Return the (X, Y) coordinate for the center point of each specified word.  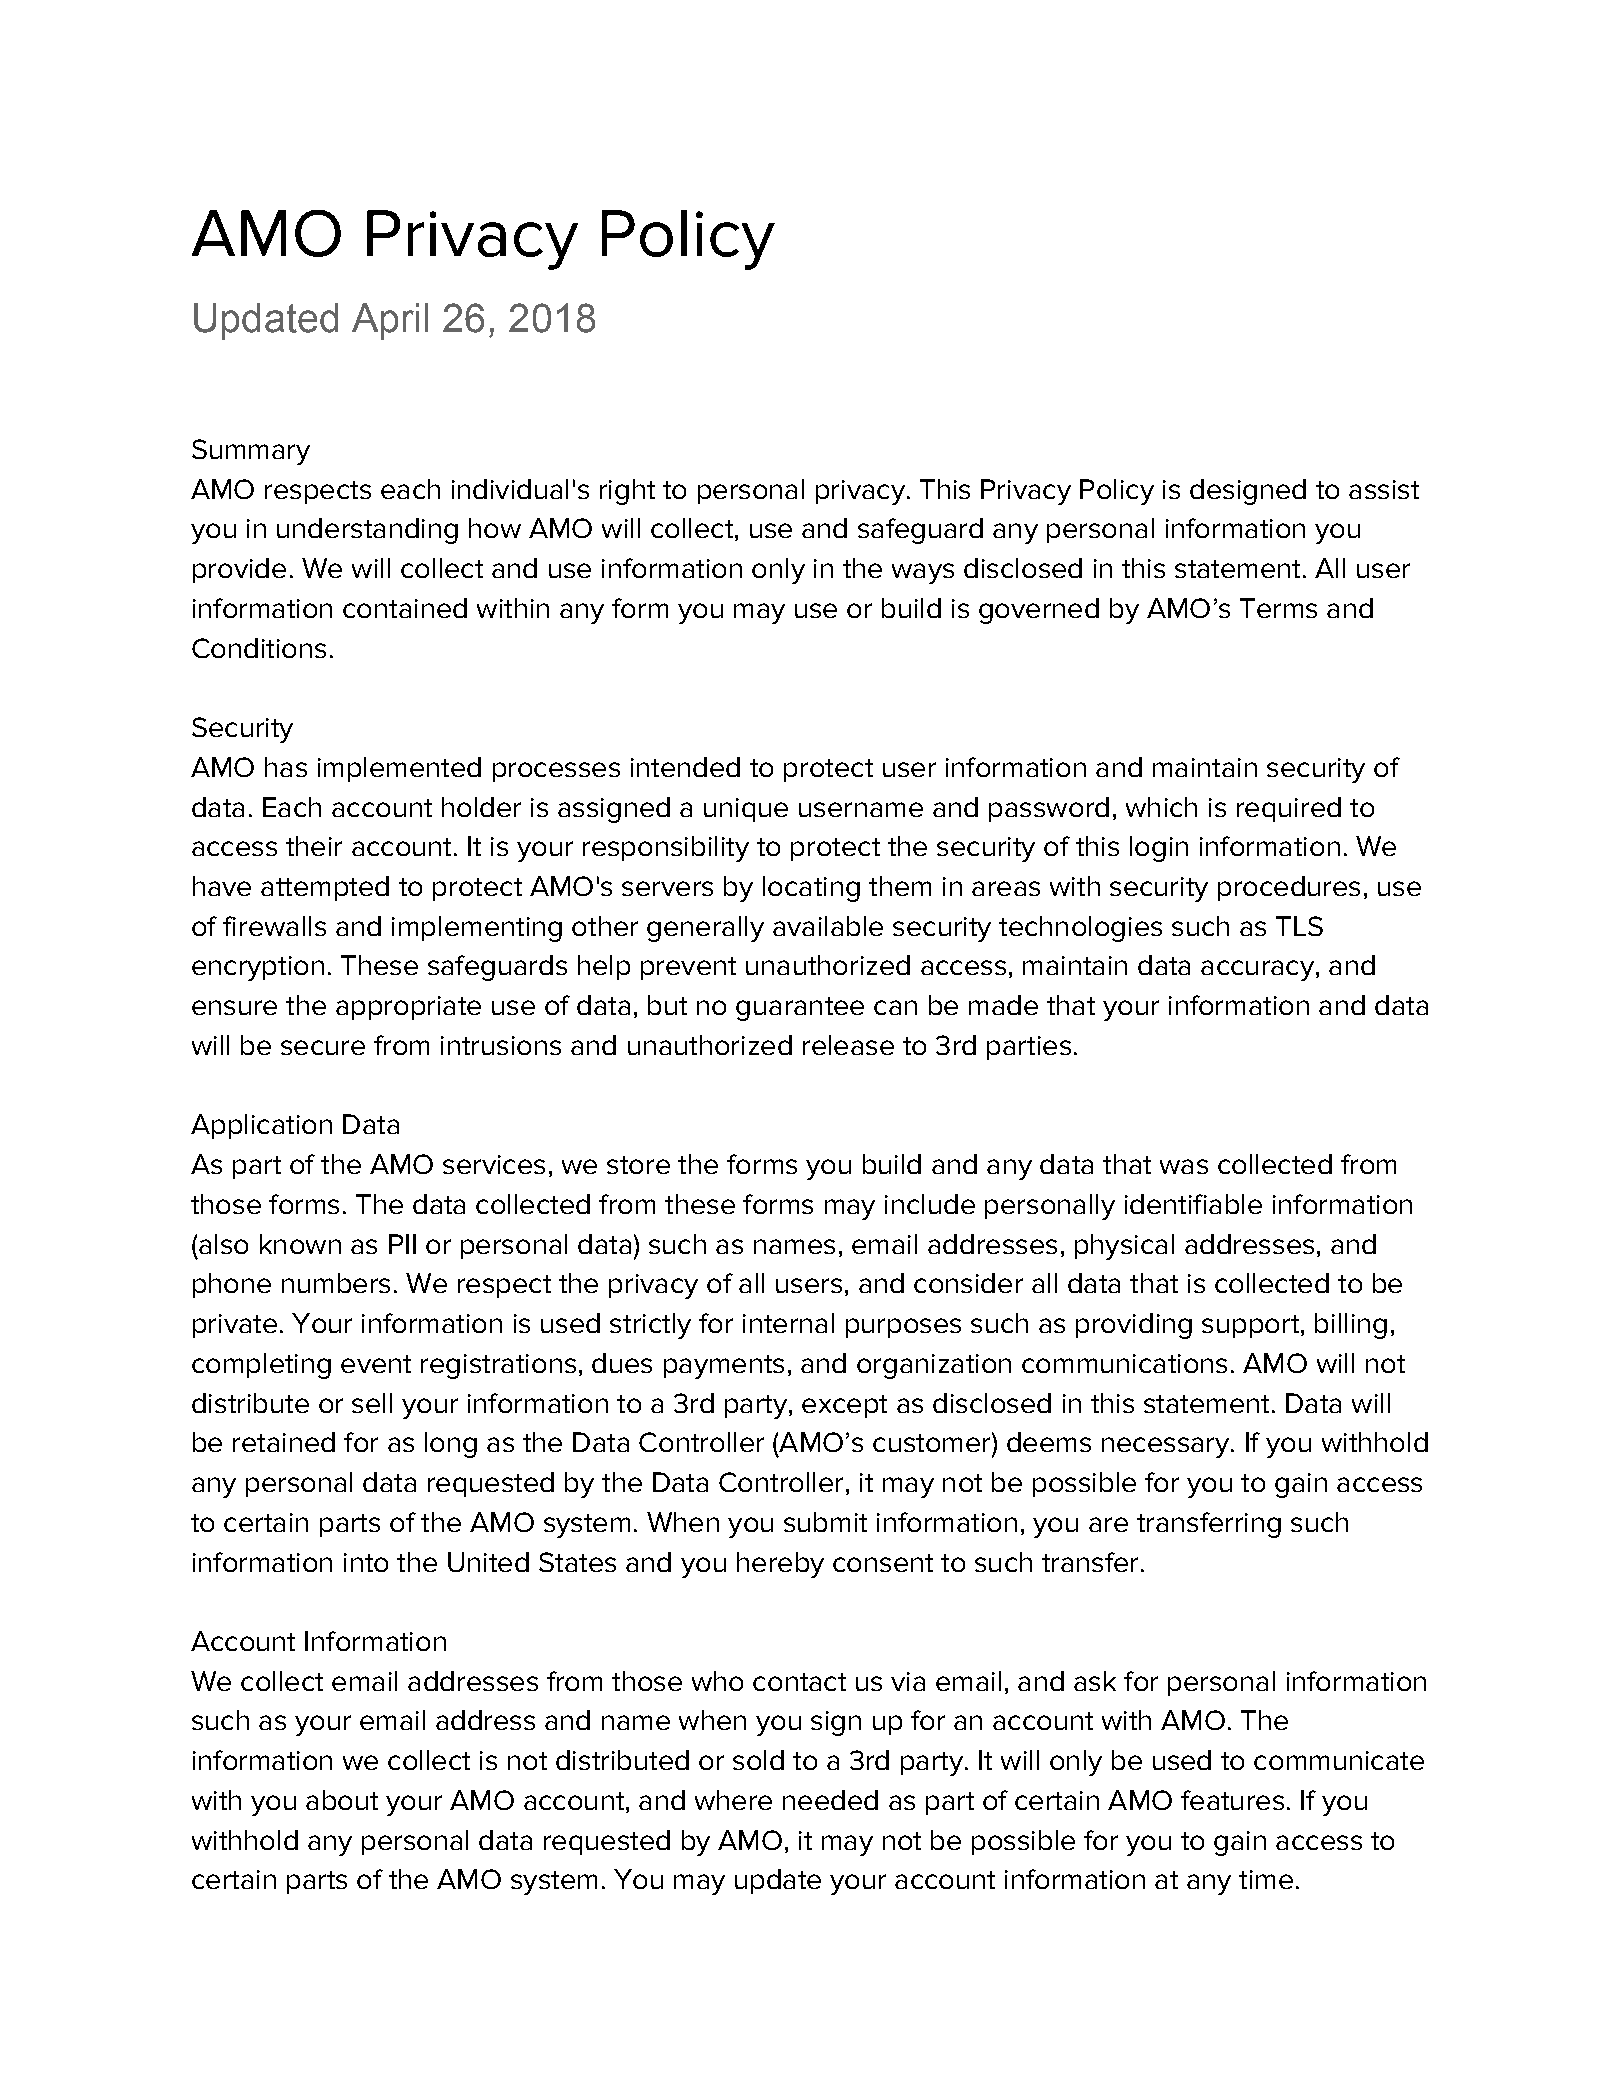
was (1184, 1166)
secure (323, 1047)
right (627, 492)
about (342, 1800)
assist (1384, 489)
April (390, 321)
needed (830, 1800)
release (848, 1045)
